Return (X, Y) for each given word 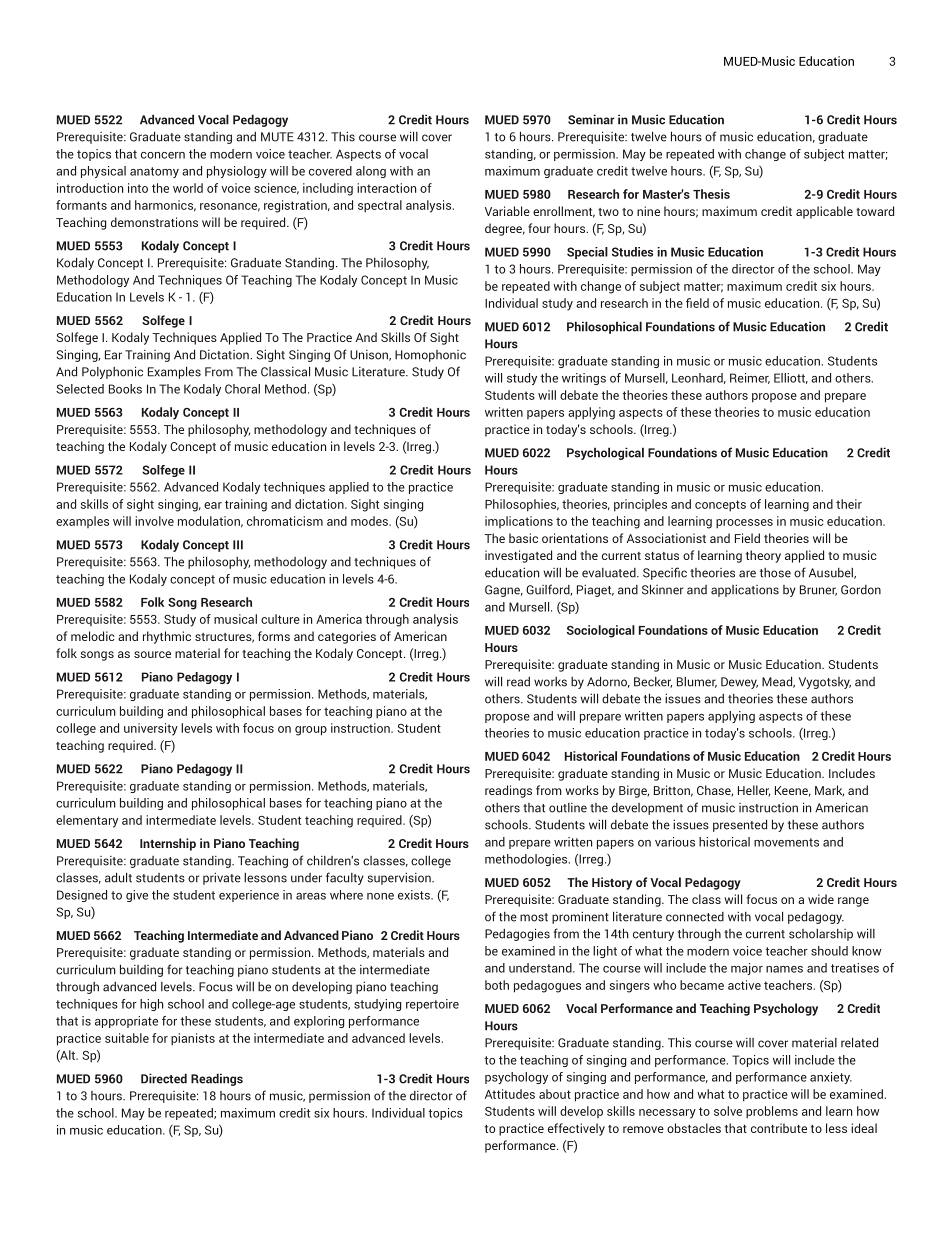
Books (125, 389)
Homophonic (430, 356)
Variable (507, 211)
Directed (164, 1078)
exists (415, 895)
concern (163, 155)
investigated (518, 556)
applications (745, 591)
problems (772, 1112)
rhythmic (167, 637)
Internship (168, 844)
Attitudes (510, 1094)
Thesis (711, 194)
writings (584, 379)
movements (786, 842)
